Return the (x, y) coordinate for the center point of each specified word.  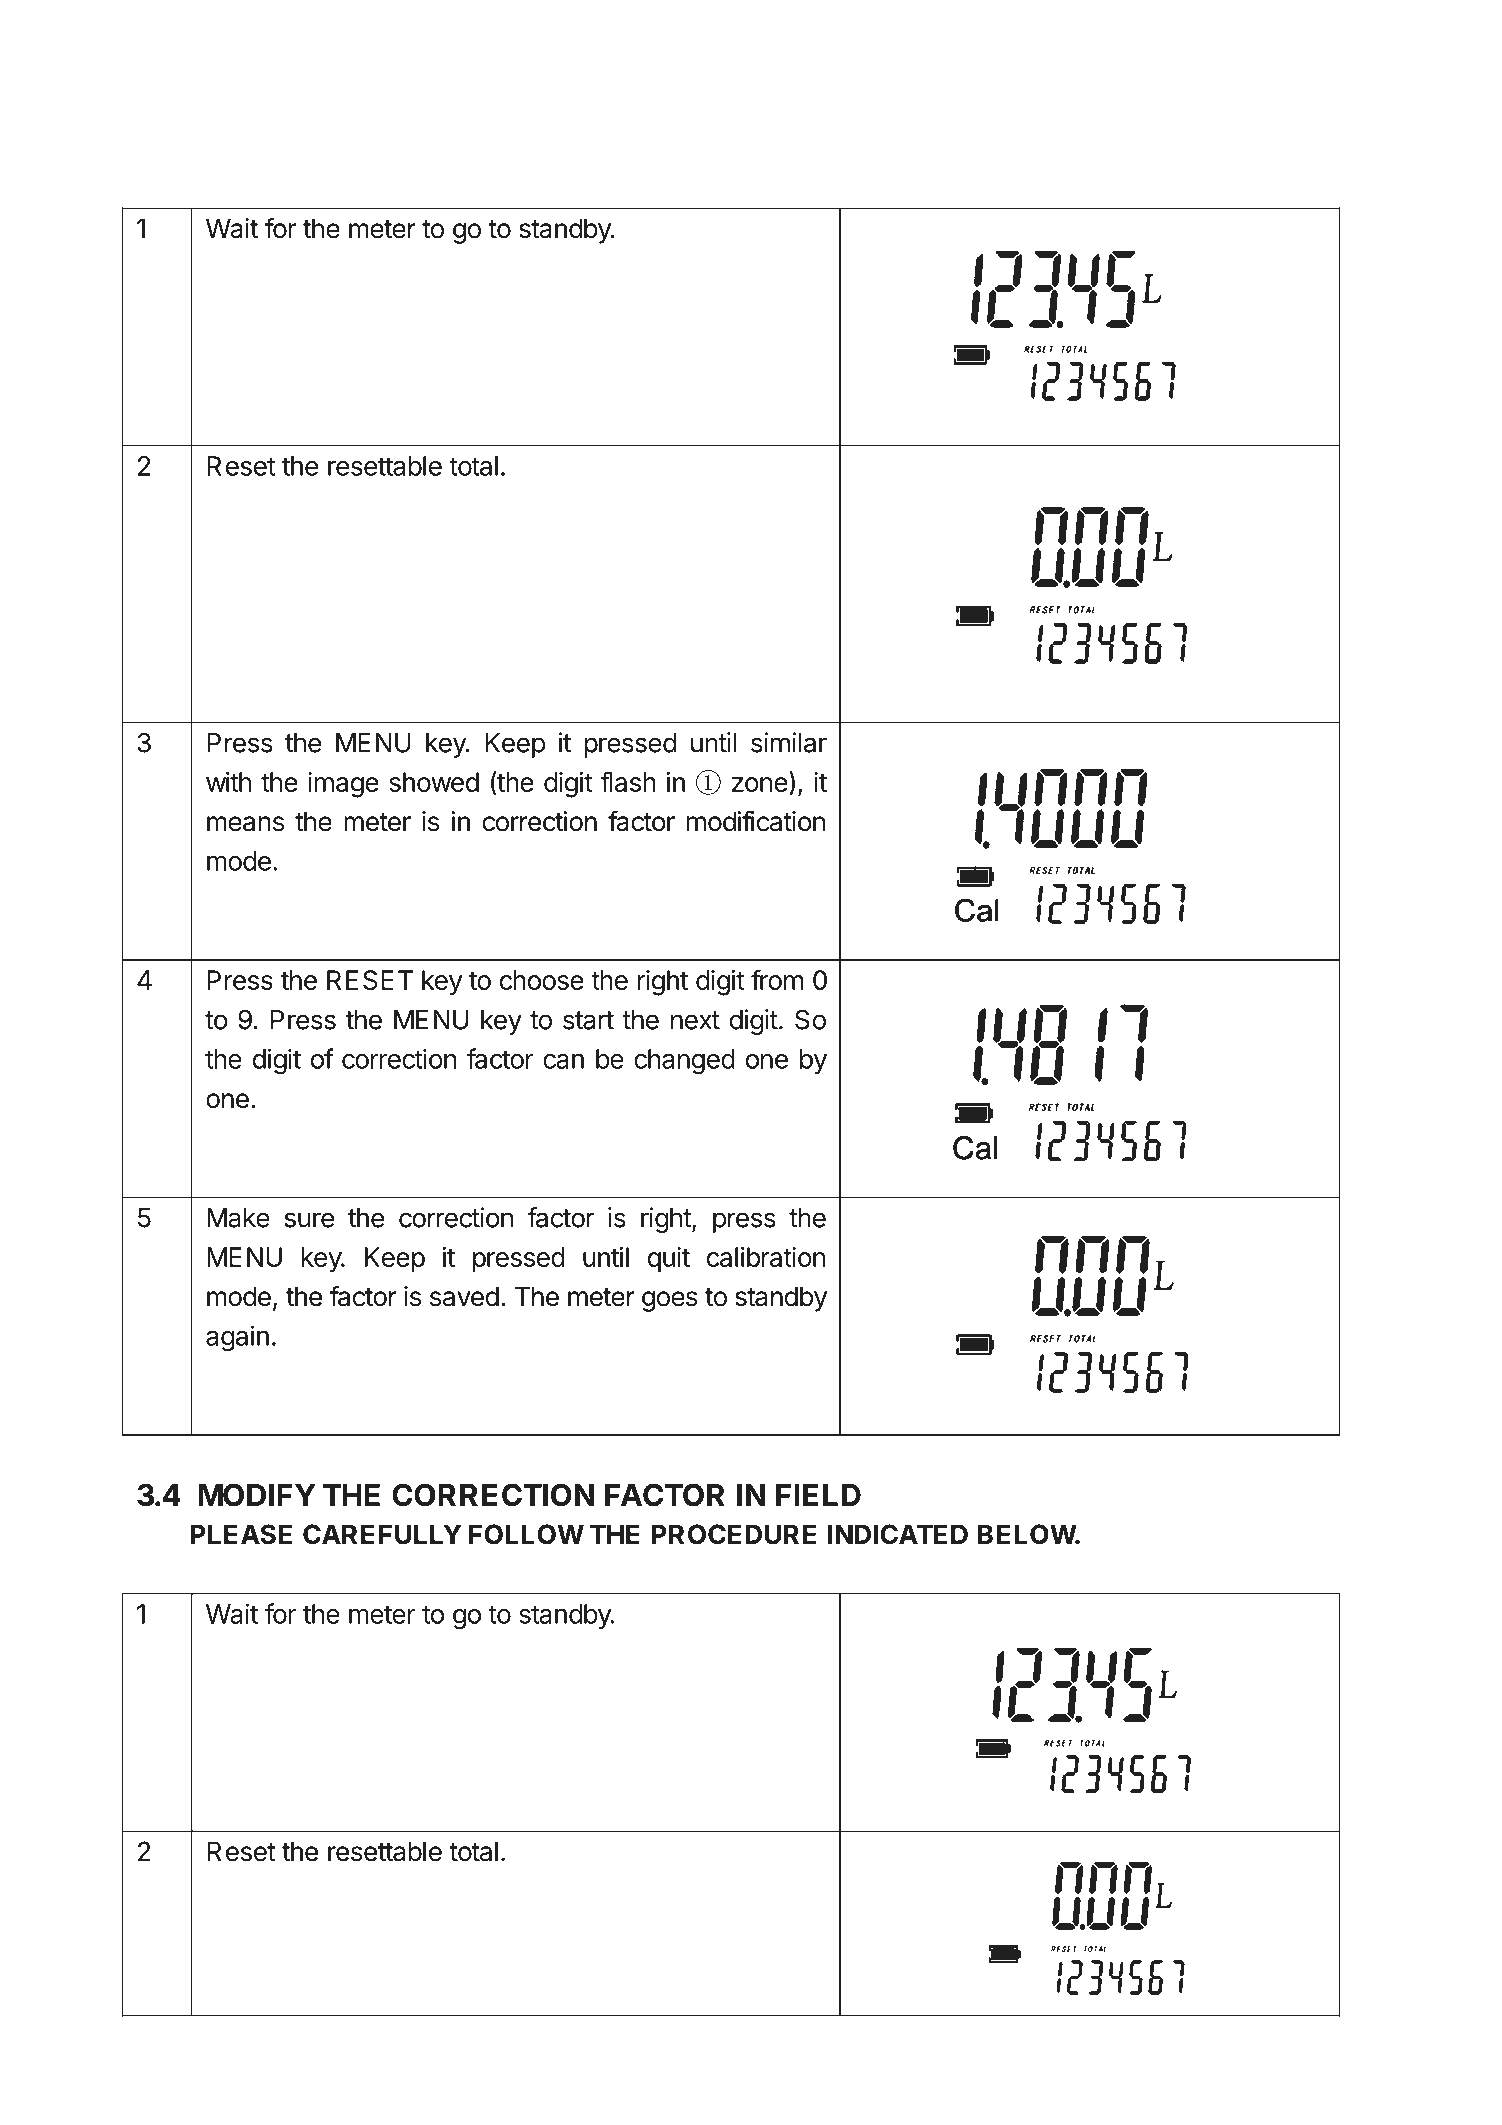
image (343, 785)
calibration (766, 1257)
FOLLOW (526, 1534)
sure (309, 1220)
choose (542, 980)
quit (669, 1259)
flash (628, 781)
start (588, 1020)
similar (789, 742)
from (777, 979)
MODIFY (257, 1495)
